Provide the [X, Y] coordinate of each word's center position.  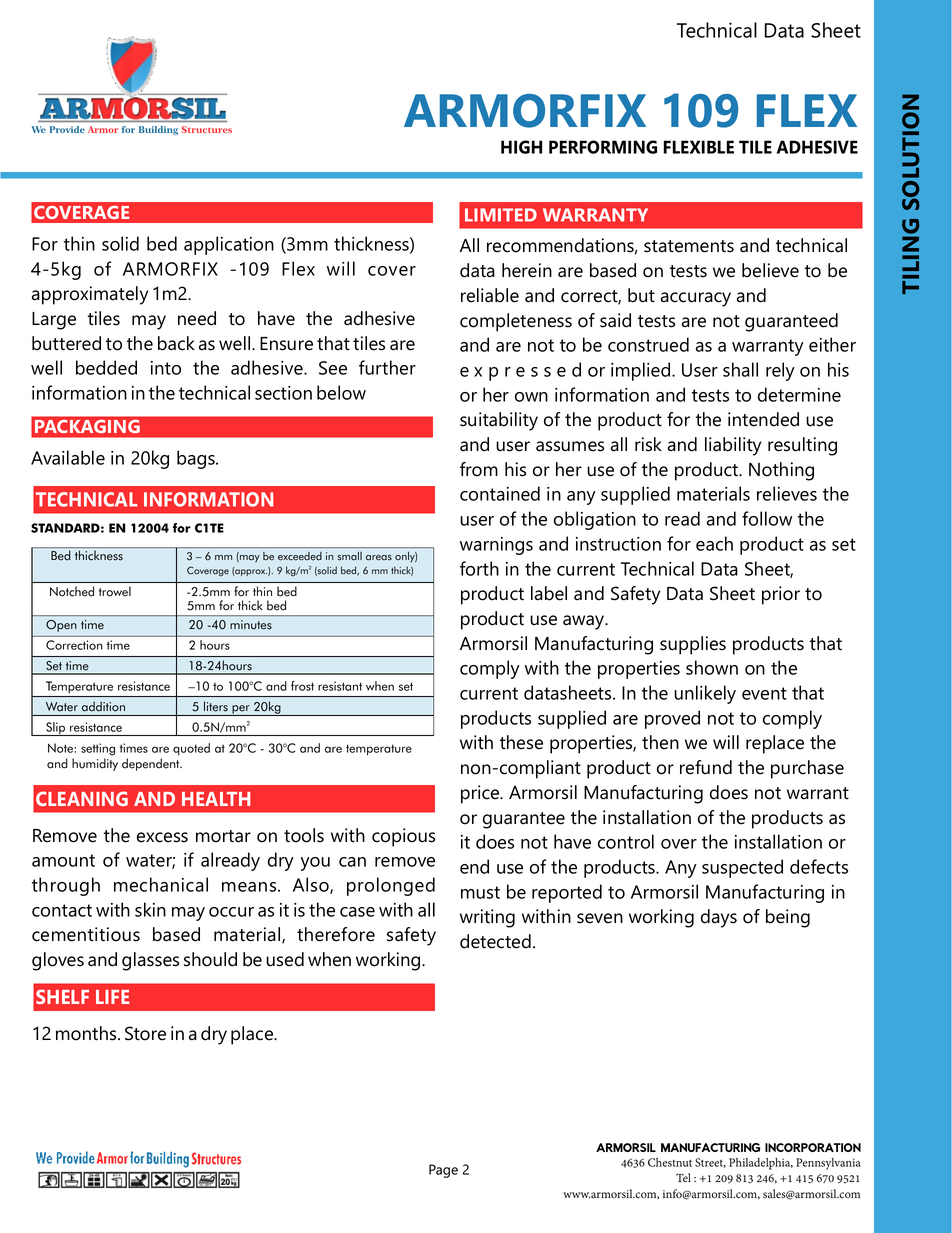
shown [712, 667]
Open [61, 626]
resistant [340, 686]
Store [145, 1033]
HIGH [521, 147]
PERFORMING [603, 147]
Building [158, 130]
